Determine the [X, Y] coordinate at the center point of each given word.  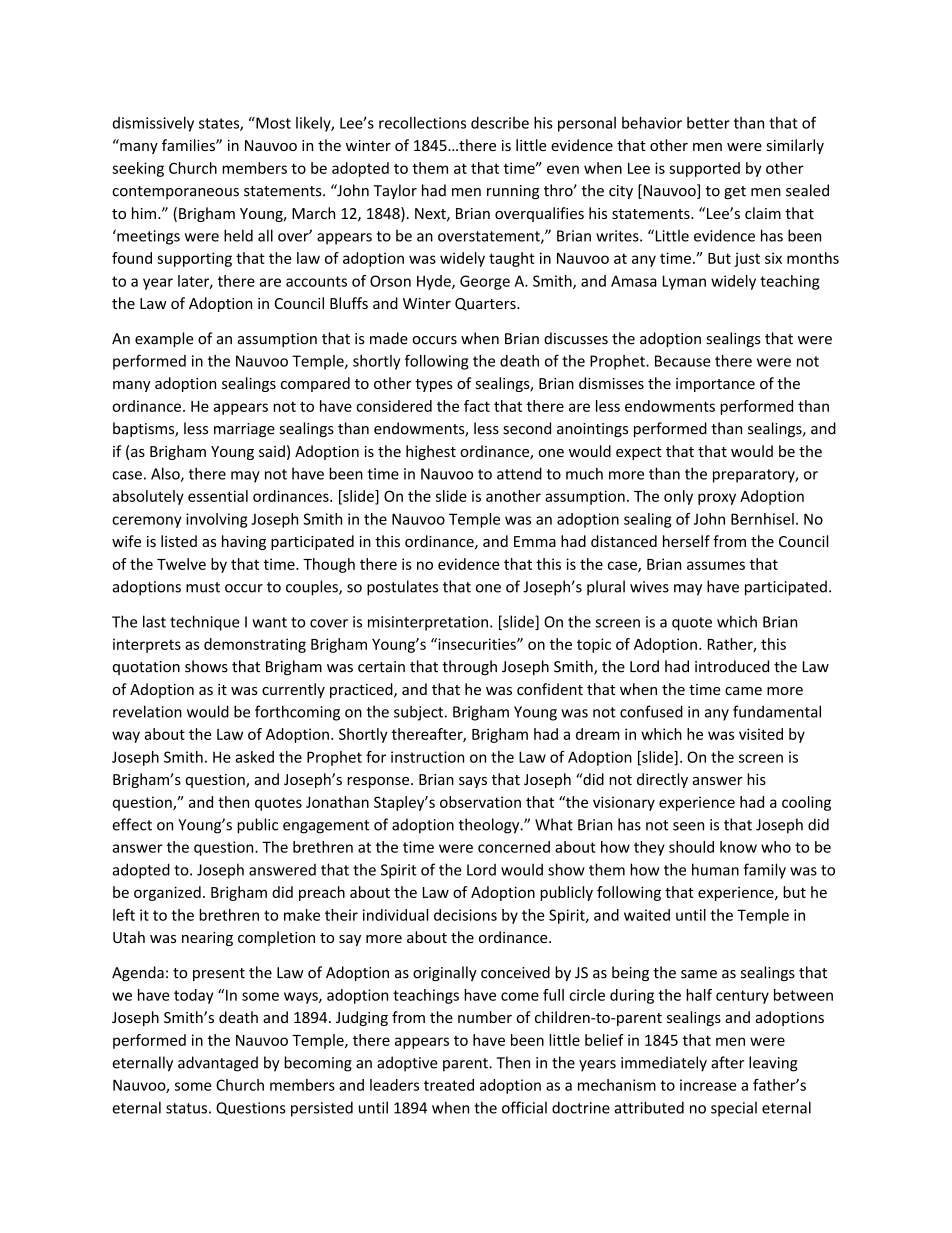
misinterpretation [428, 623]
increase [708, 1085]
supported [704, 169]
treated [449, 1085]
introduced [732, 666]
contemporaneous [175, 192]
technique [205, 623]
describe [500, 123]
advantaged [218, 1064]
